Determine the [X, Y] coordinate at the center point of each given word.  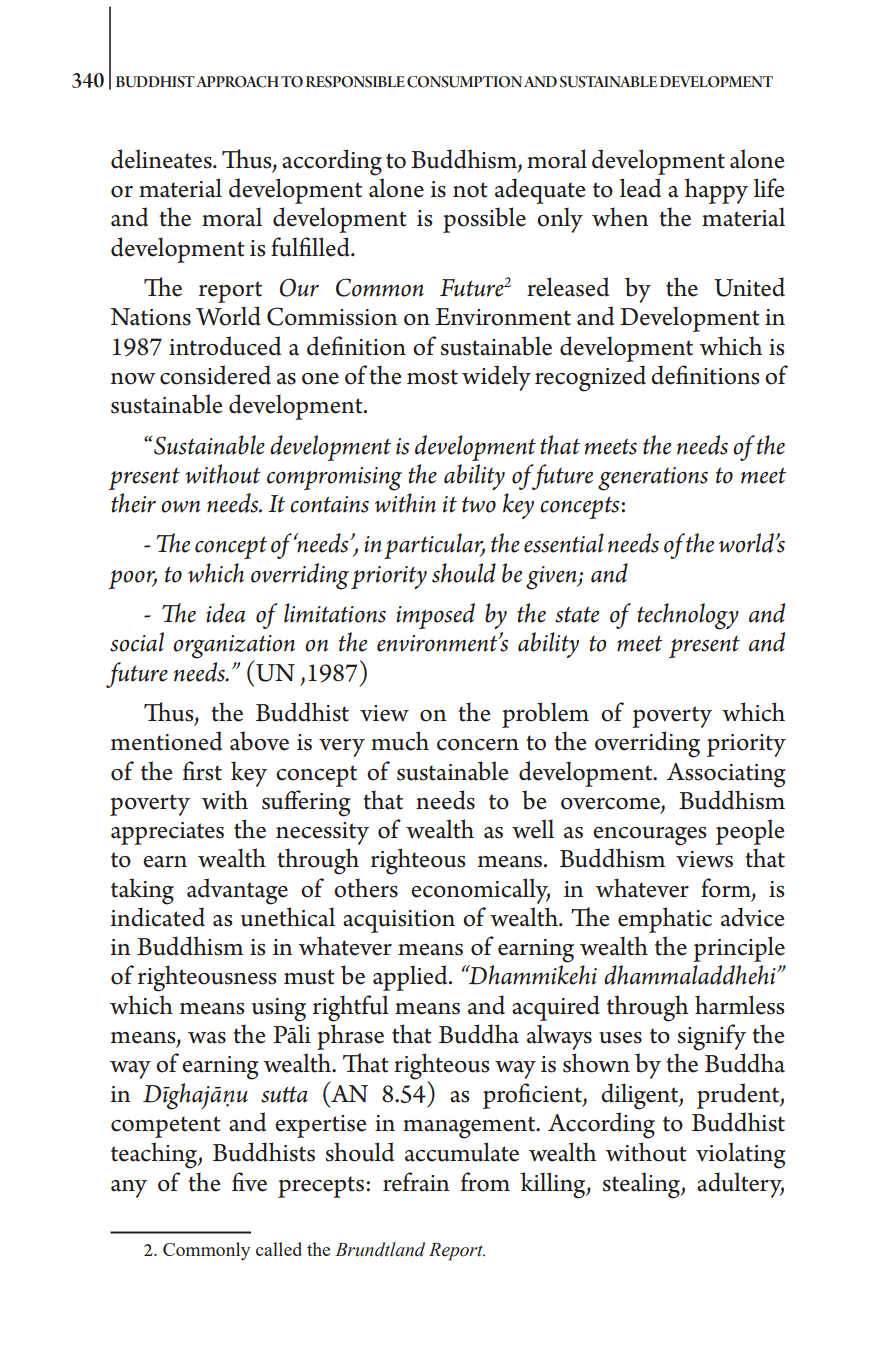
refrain [416, 1182]
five [249, 1182]
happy [716, 191]
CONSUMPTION [464, 82]
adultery [740, 1185]
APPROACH [237, 82]
